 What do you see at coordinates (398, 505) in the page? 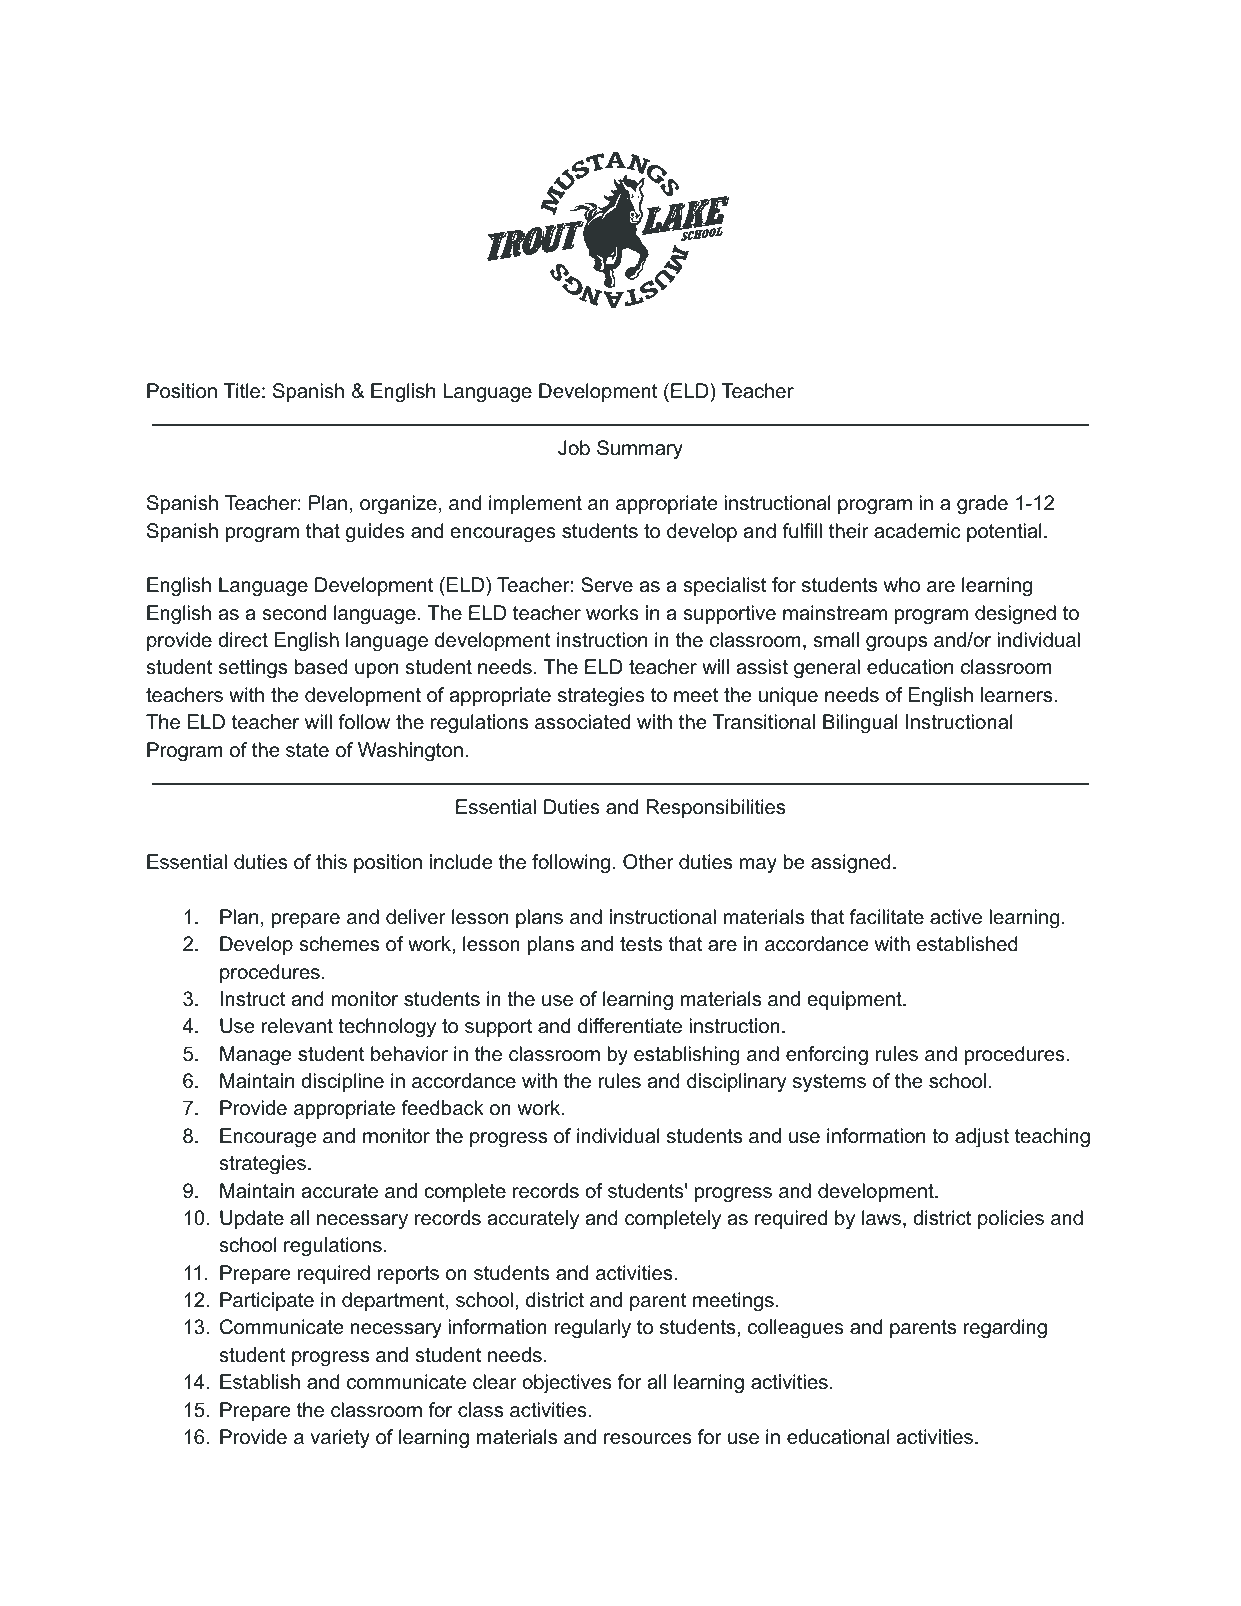
I see `organize` at bounding box center [398, 505].
